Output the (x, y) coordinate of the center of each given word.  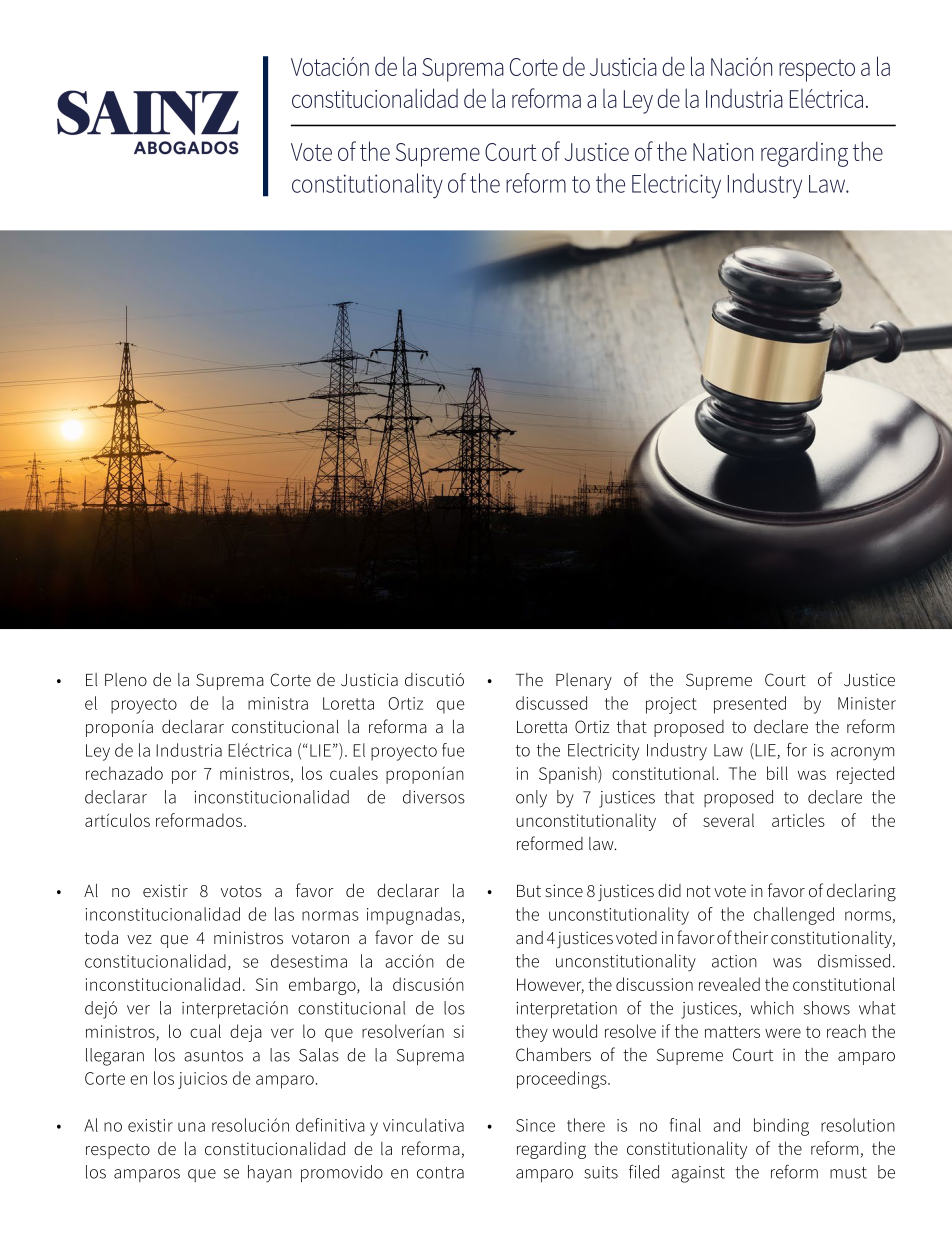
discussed (551, 703)
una (191, 1127)
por (184, 777)
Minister (867, 703)
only (531, 799)
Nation (723, 152)
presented (750, 705)
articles (798, 820)
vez (139, 940)
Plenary (584, 681)
